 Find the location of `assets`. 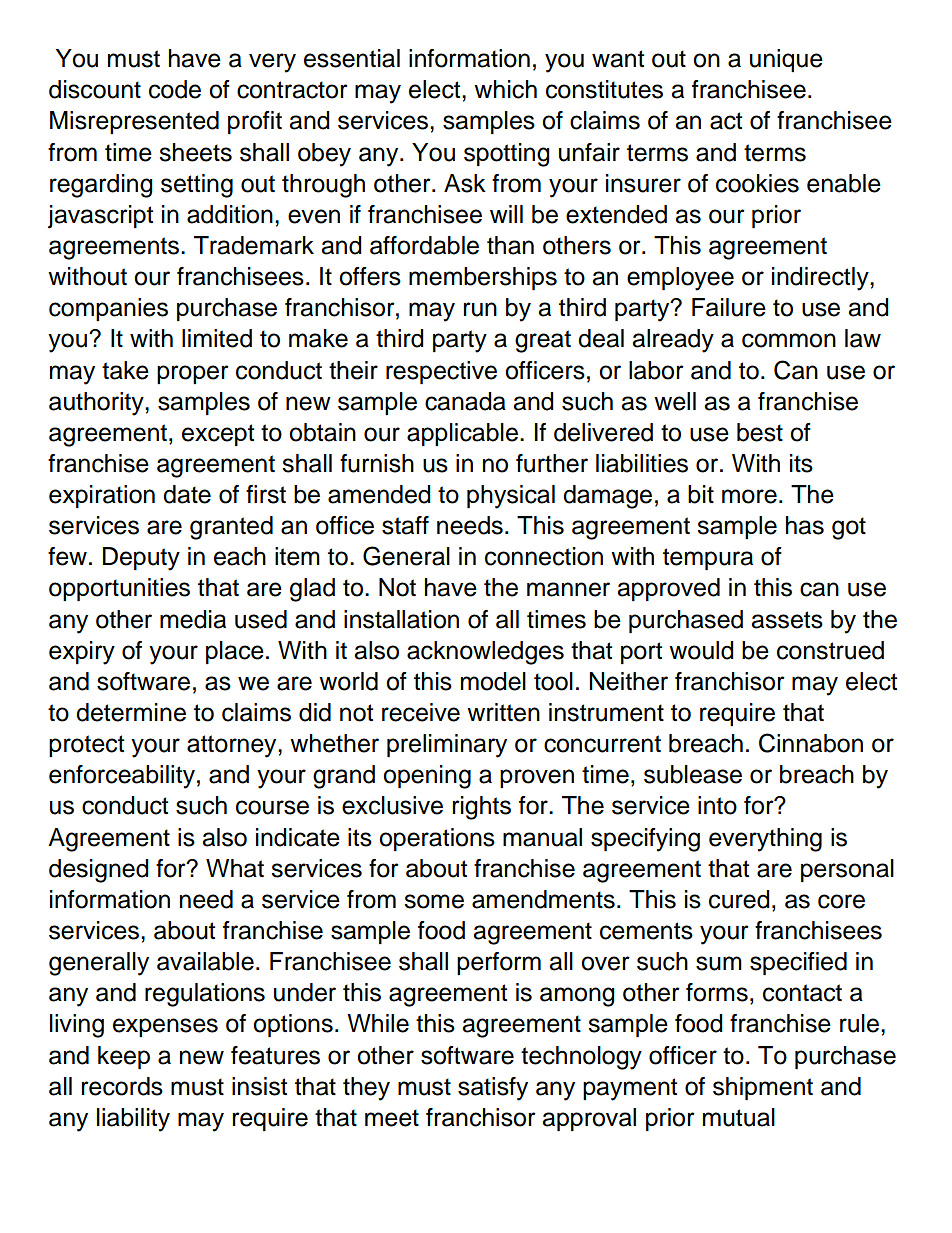

assets is located at coordinates (787, 620).
